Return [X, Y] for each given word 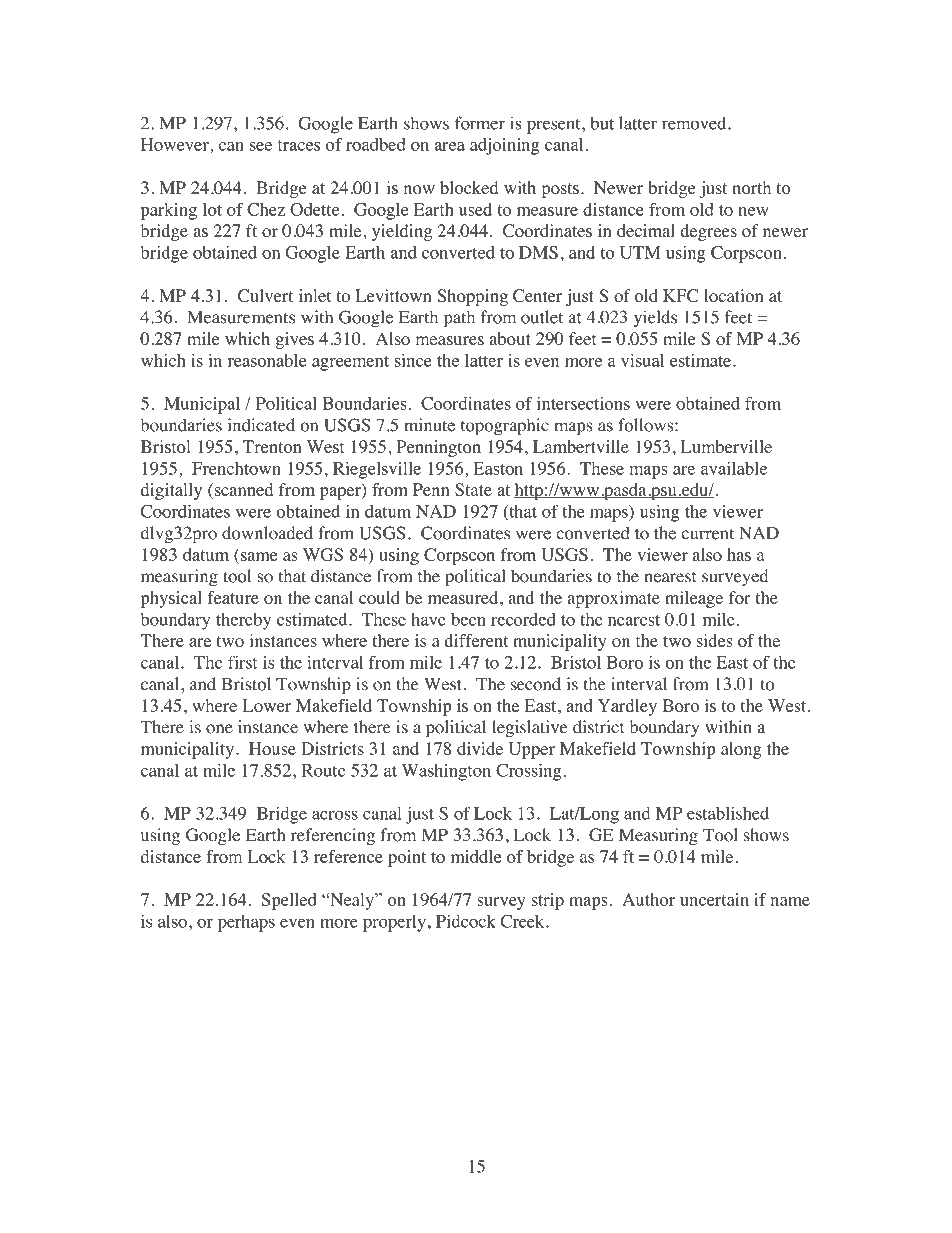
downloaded [267, 533]
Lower [267, 705]
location [733, 295]
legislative [530, 728]
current [707, 534]
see [261, 146]
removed [695, 123]
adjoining [504, 146]
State [473, 489]
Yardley [627, 707]
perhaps [246, 923]
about [510, 338]
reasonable [267, 360]
